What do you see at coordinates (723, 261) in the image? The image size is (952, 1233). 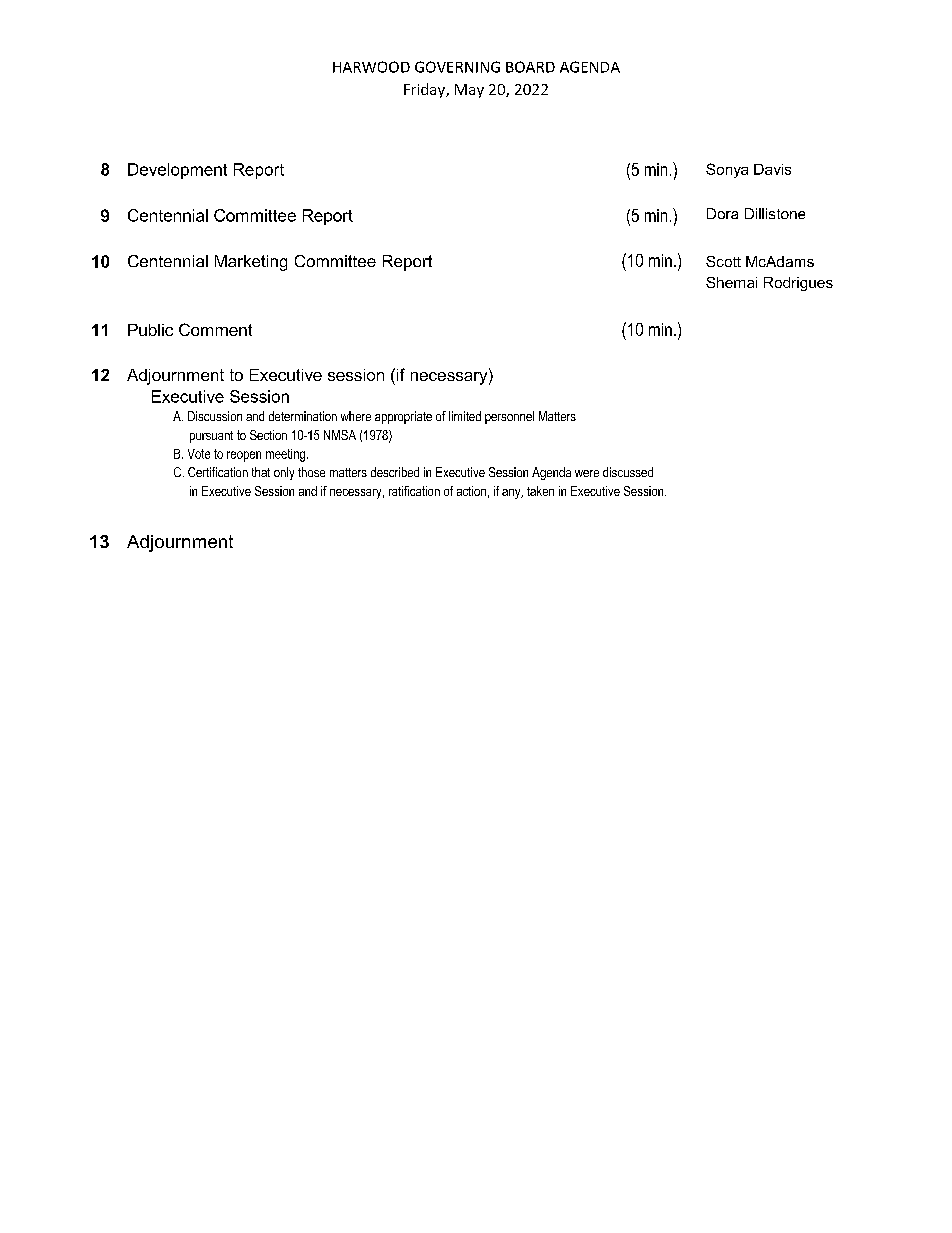 I see `Scott` at bounding box center [723, 261].
